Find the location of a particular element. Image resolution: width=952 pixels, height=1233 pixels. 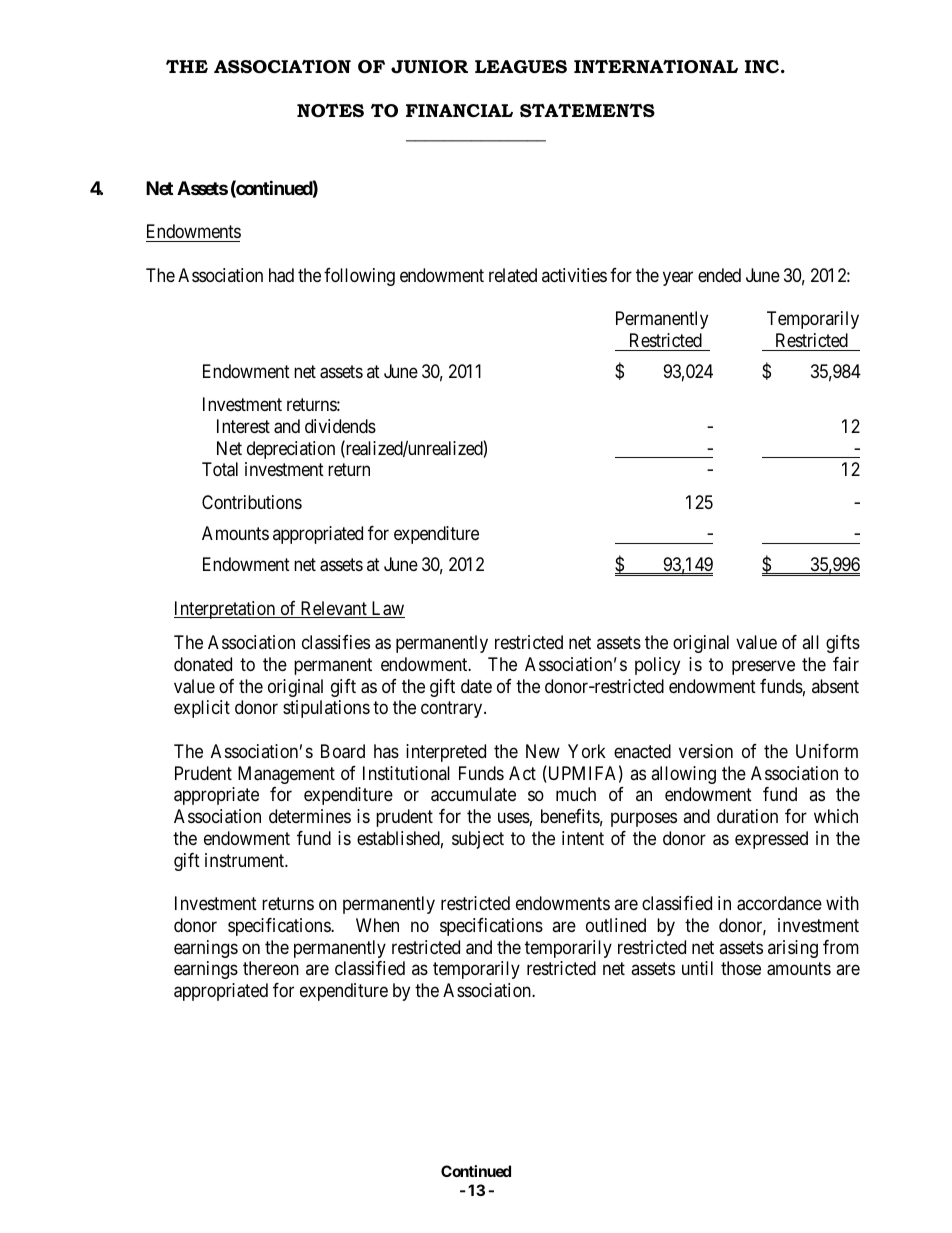

date is located at coordinates (476, 686).
